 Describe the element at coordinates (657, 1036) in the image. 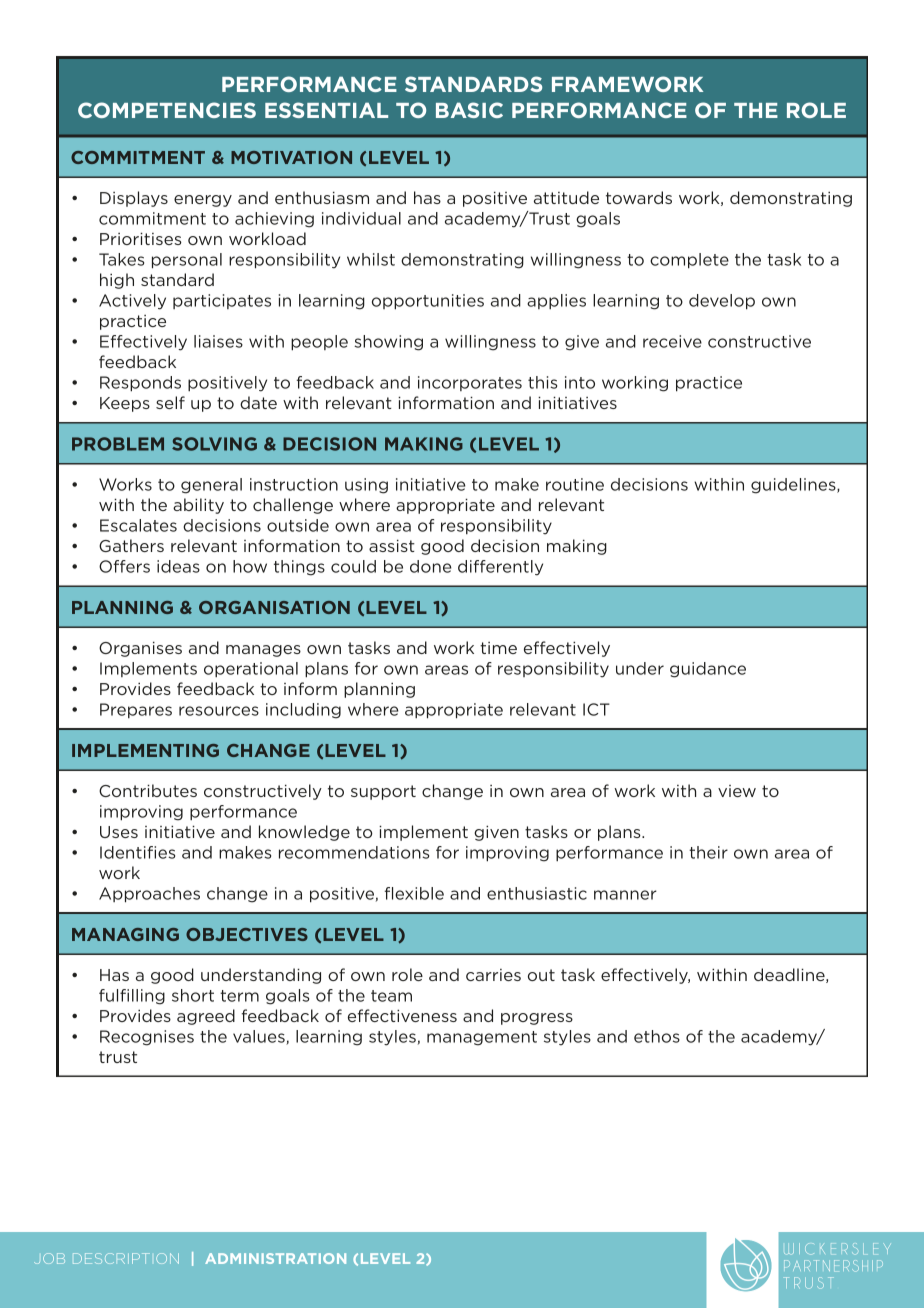

I see `ethos` at that location.
